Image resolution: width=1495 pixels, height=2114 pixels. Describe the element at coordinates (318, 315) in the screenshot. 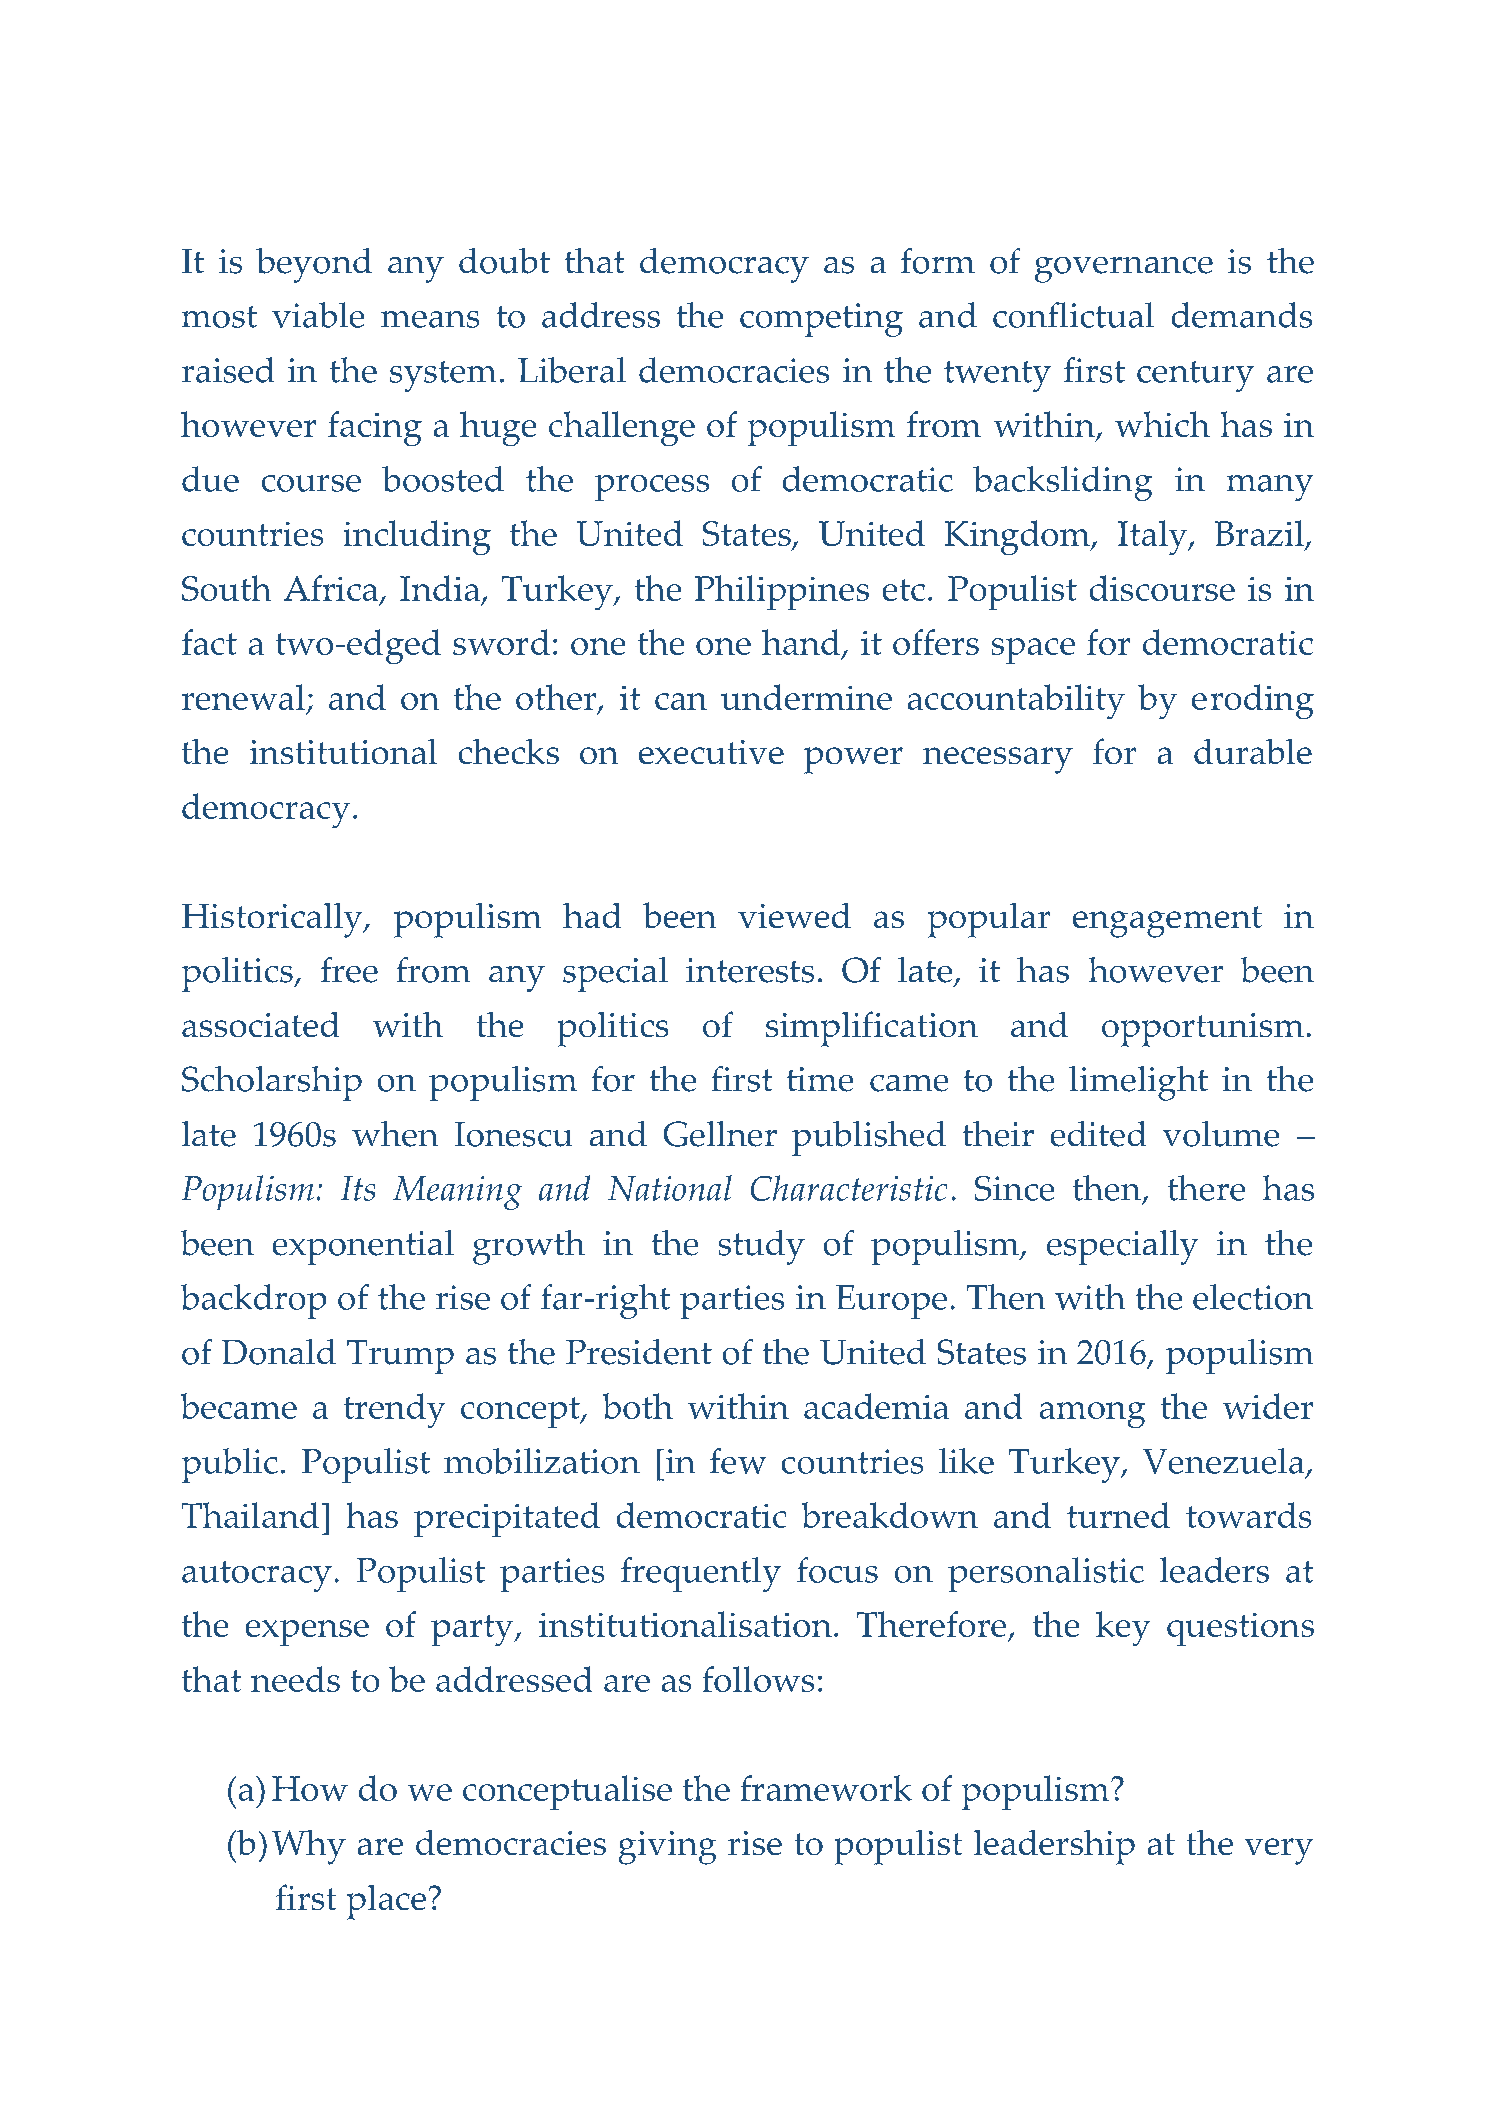

I see `viable` at that location.
